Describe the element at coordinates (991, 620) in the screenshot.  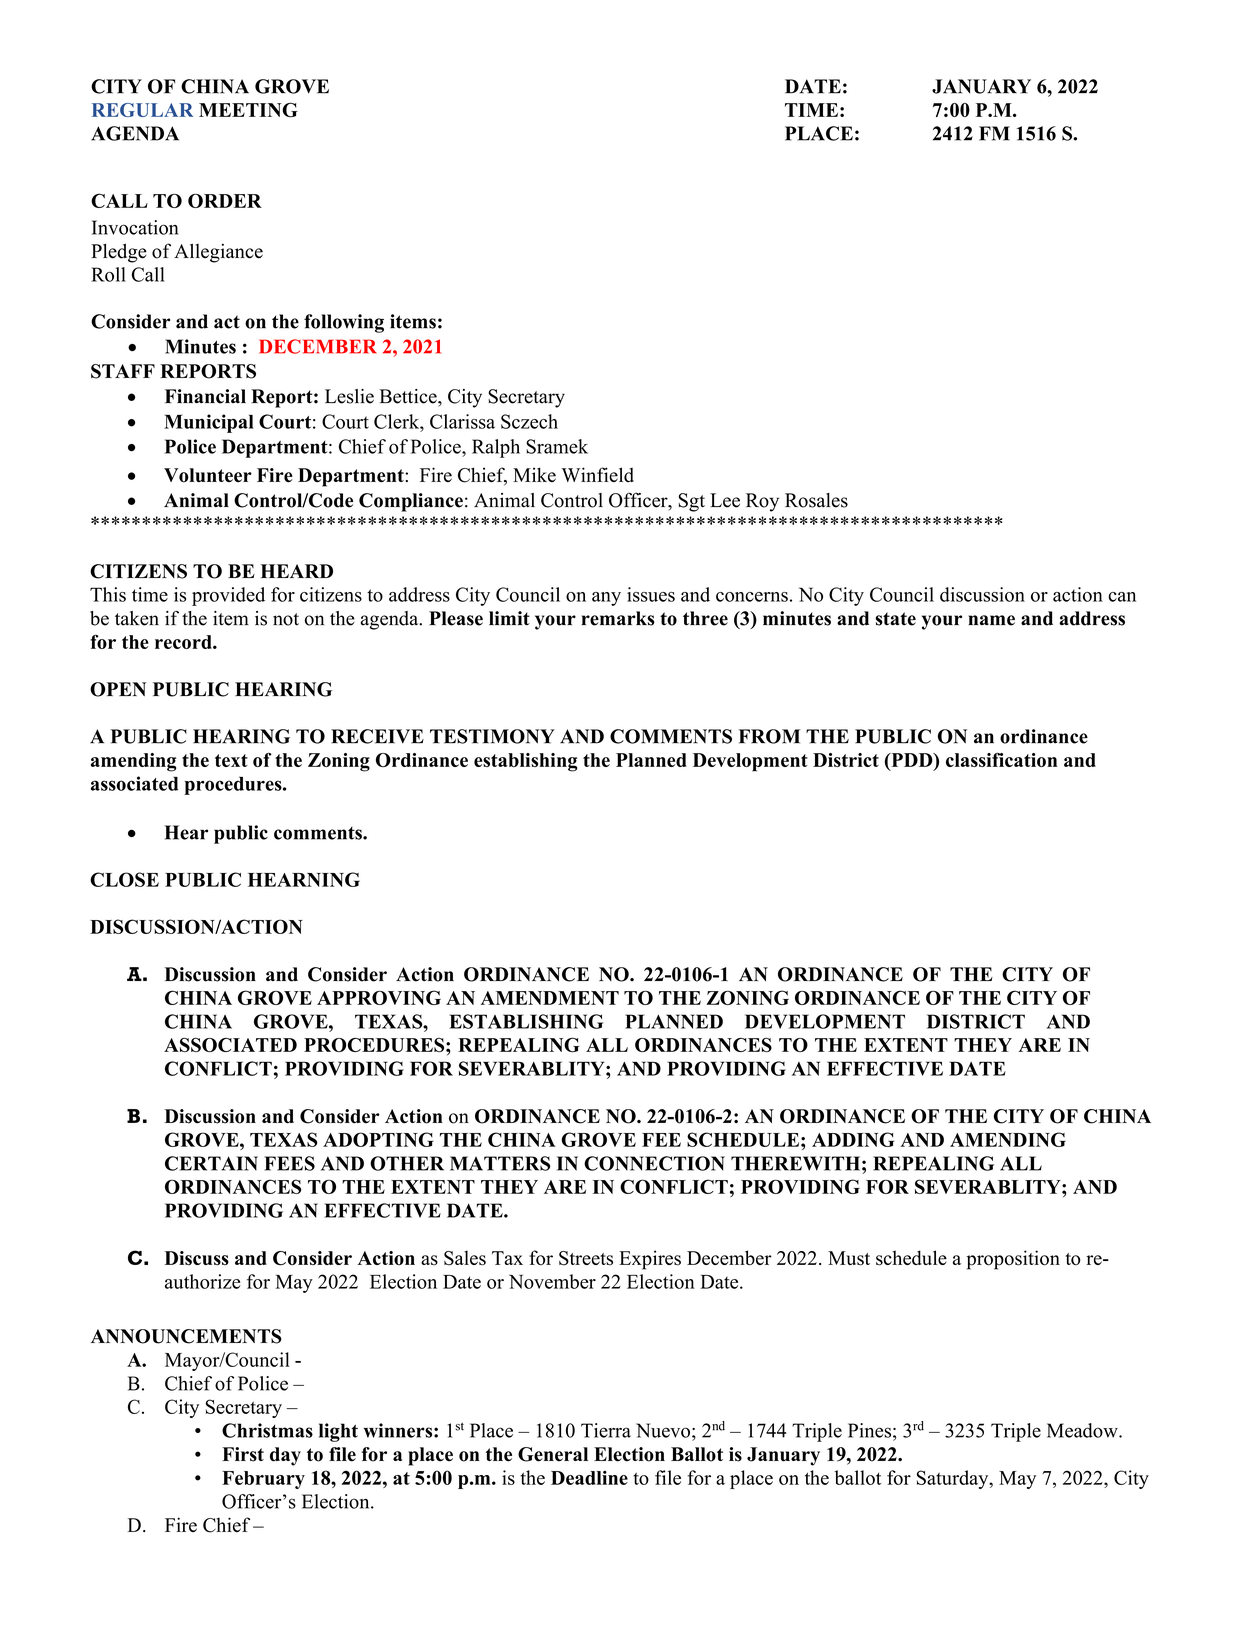
I see `name` at that location.
